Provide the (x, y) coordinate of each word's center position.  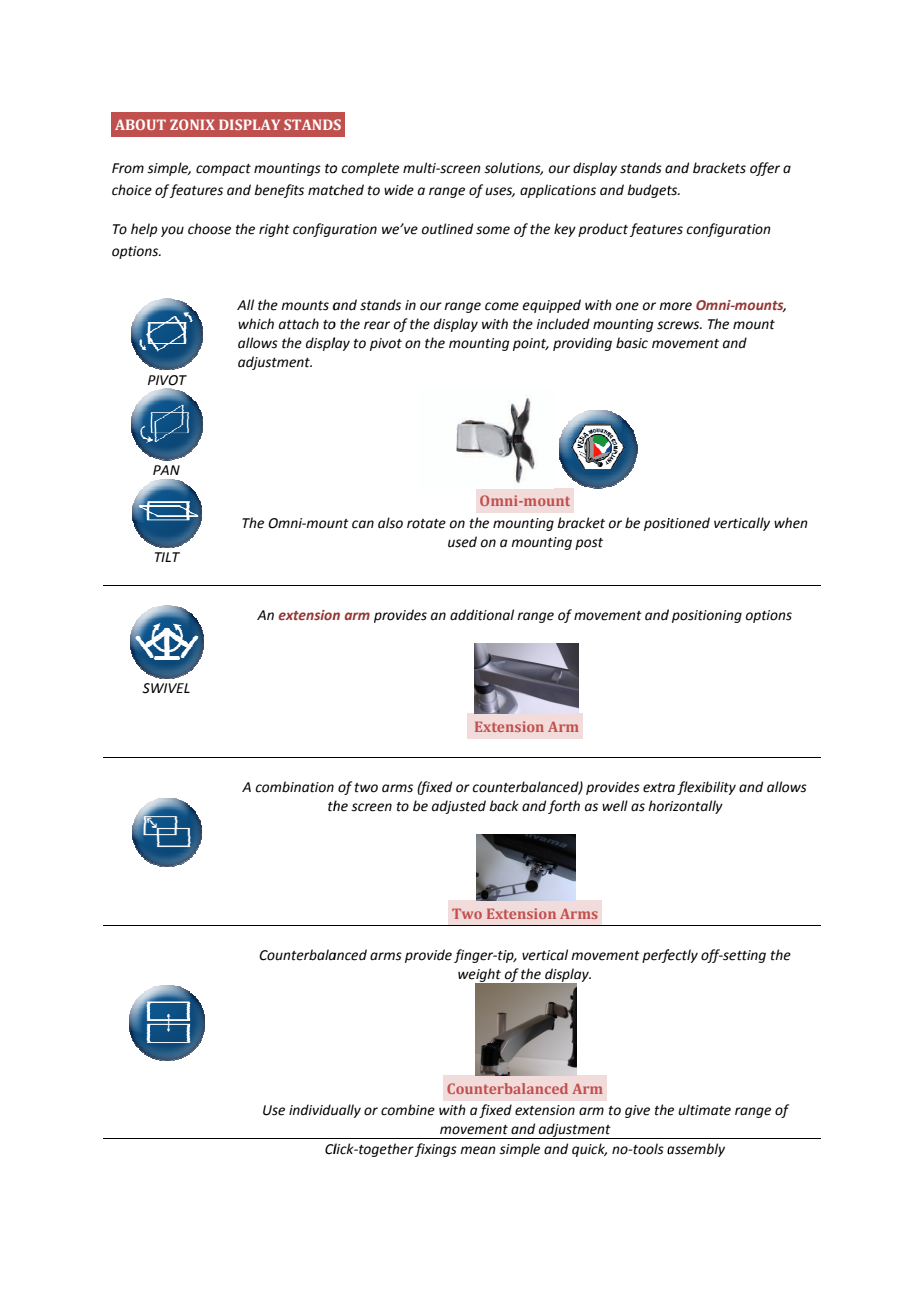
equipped (551, 306)
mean (478, 1150)
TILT (167, 557)
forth (564, 807)
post (589, 544)
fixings (435, 1150)
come (502, 306)
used (462, 542)
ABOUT (140, 124)
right (274, 230)
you (172, 231)
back (504, 806)
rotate (426, 524)
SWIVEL (166, 688)
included (563, 324)
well (615, 806)
